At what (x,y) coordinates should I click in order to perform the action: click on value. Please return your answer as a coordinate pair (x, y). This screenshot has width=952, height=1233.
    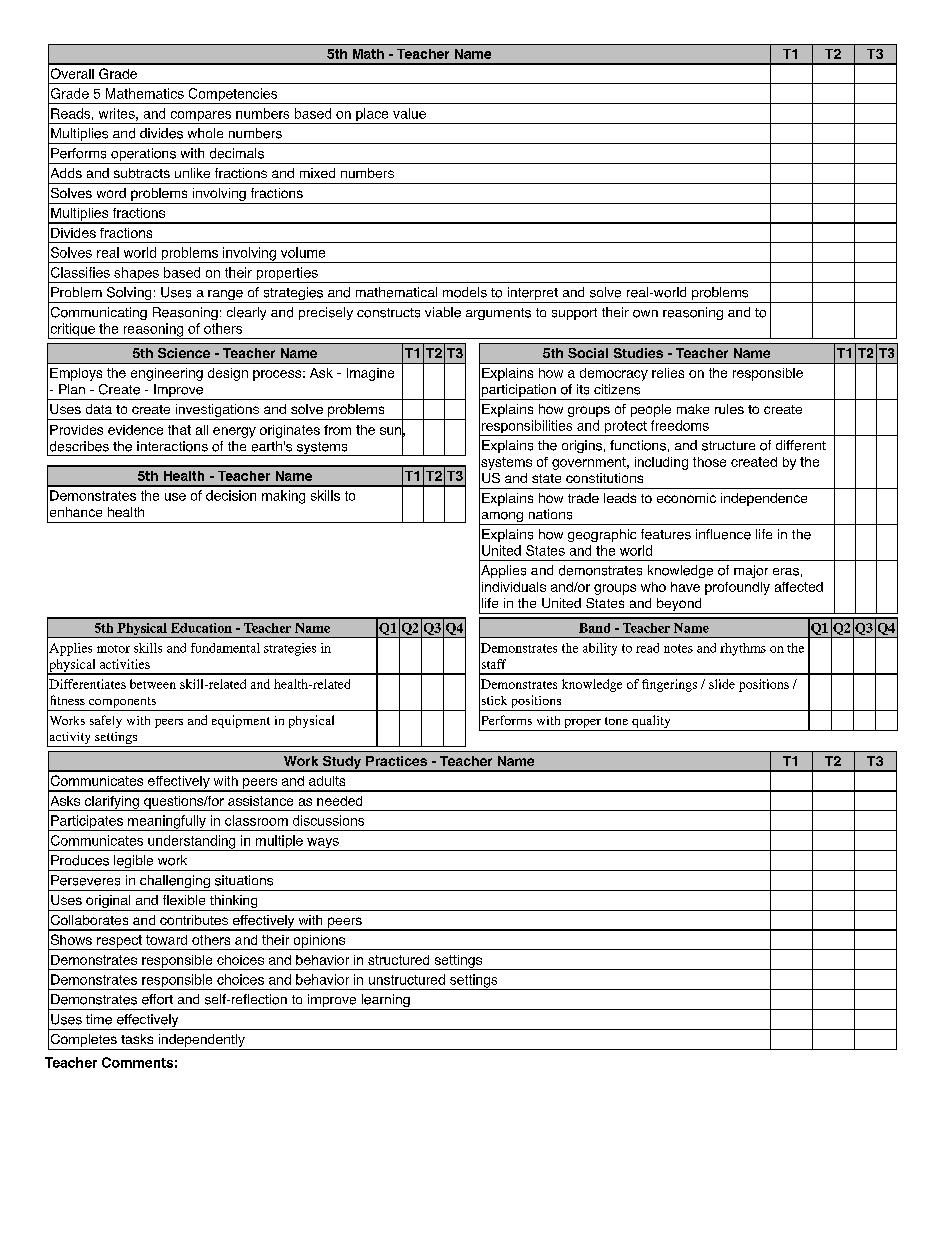
    Looking at the image, I should click on (409, 113).
